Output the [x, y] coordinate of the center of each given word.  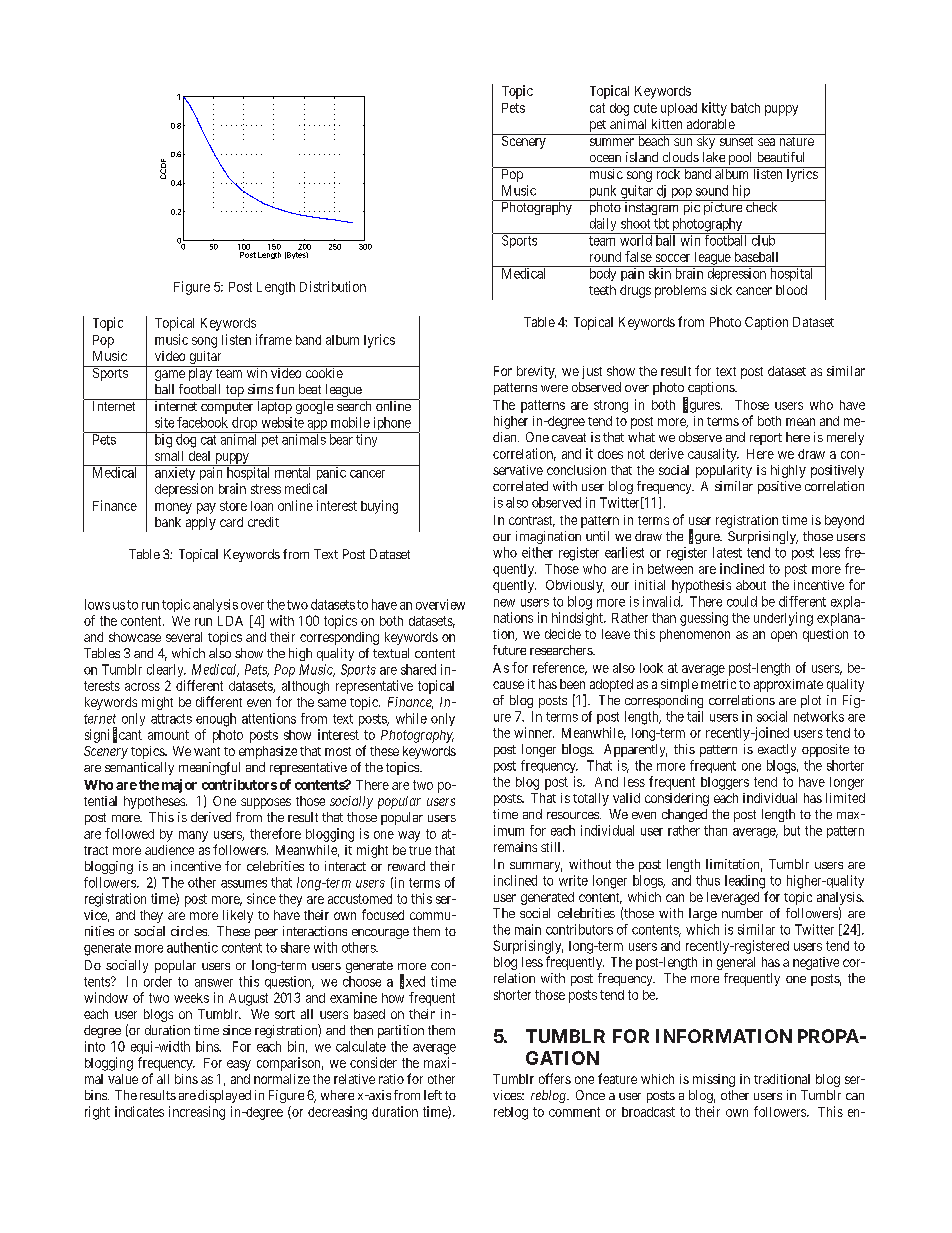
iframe [274, 339]
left [433, 1095]
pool [740, 160]
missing [714, 1080]
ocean [605, 158]
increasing [197, 1113]
